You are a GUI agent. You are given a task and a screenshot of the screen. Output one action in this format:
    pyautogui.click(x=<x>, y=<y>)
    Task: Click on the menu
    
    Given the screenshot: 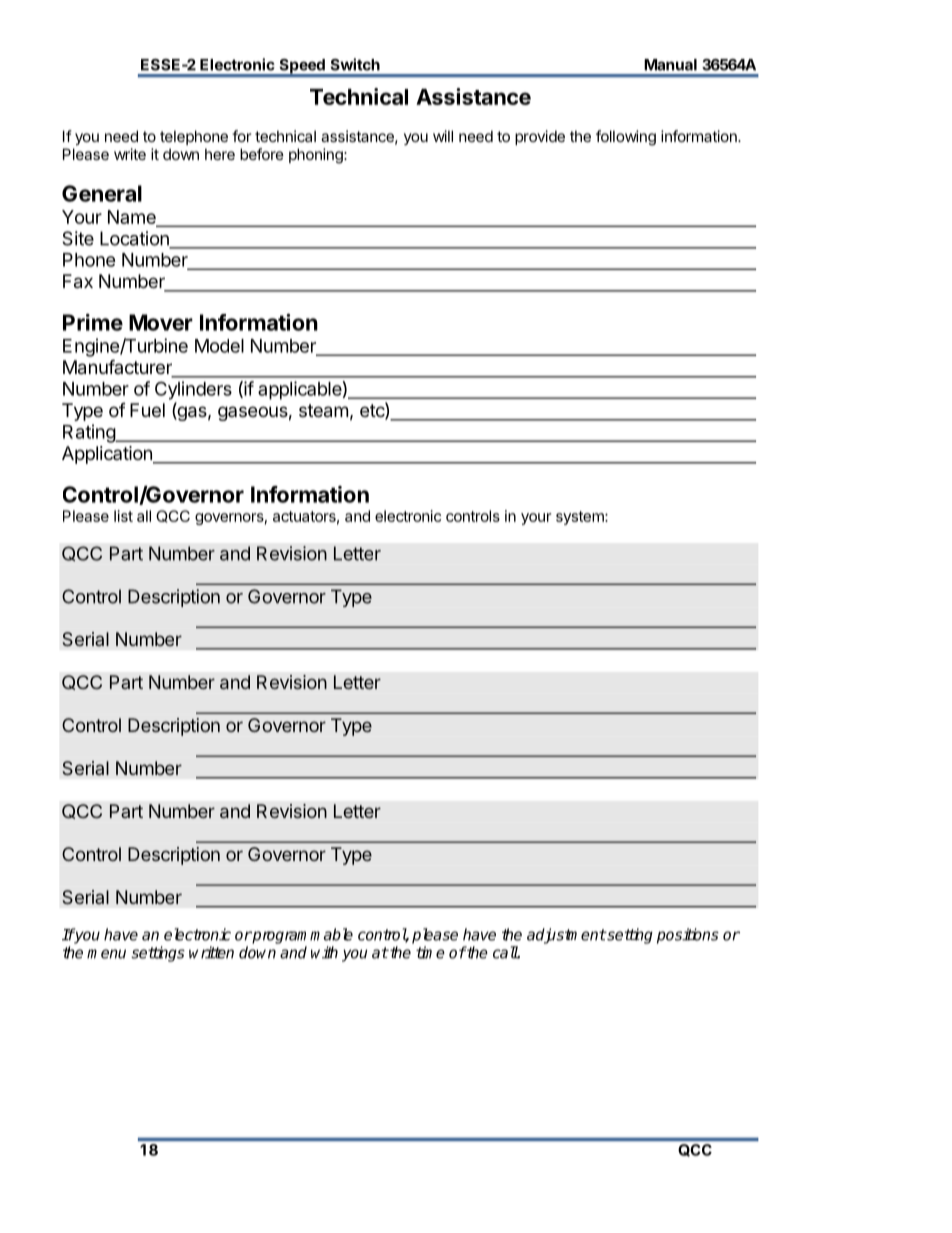 What is the action you would take?
    pyautogui.click(x=106, y=954)
